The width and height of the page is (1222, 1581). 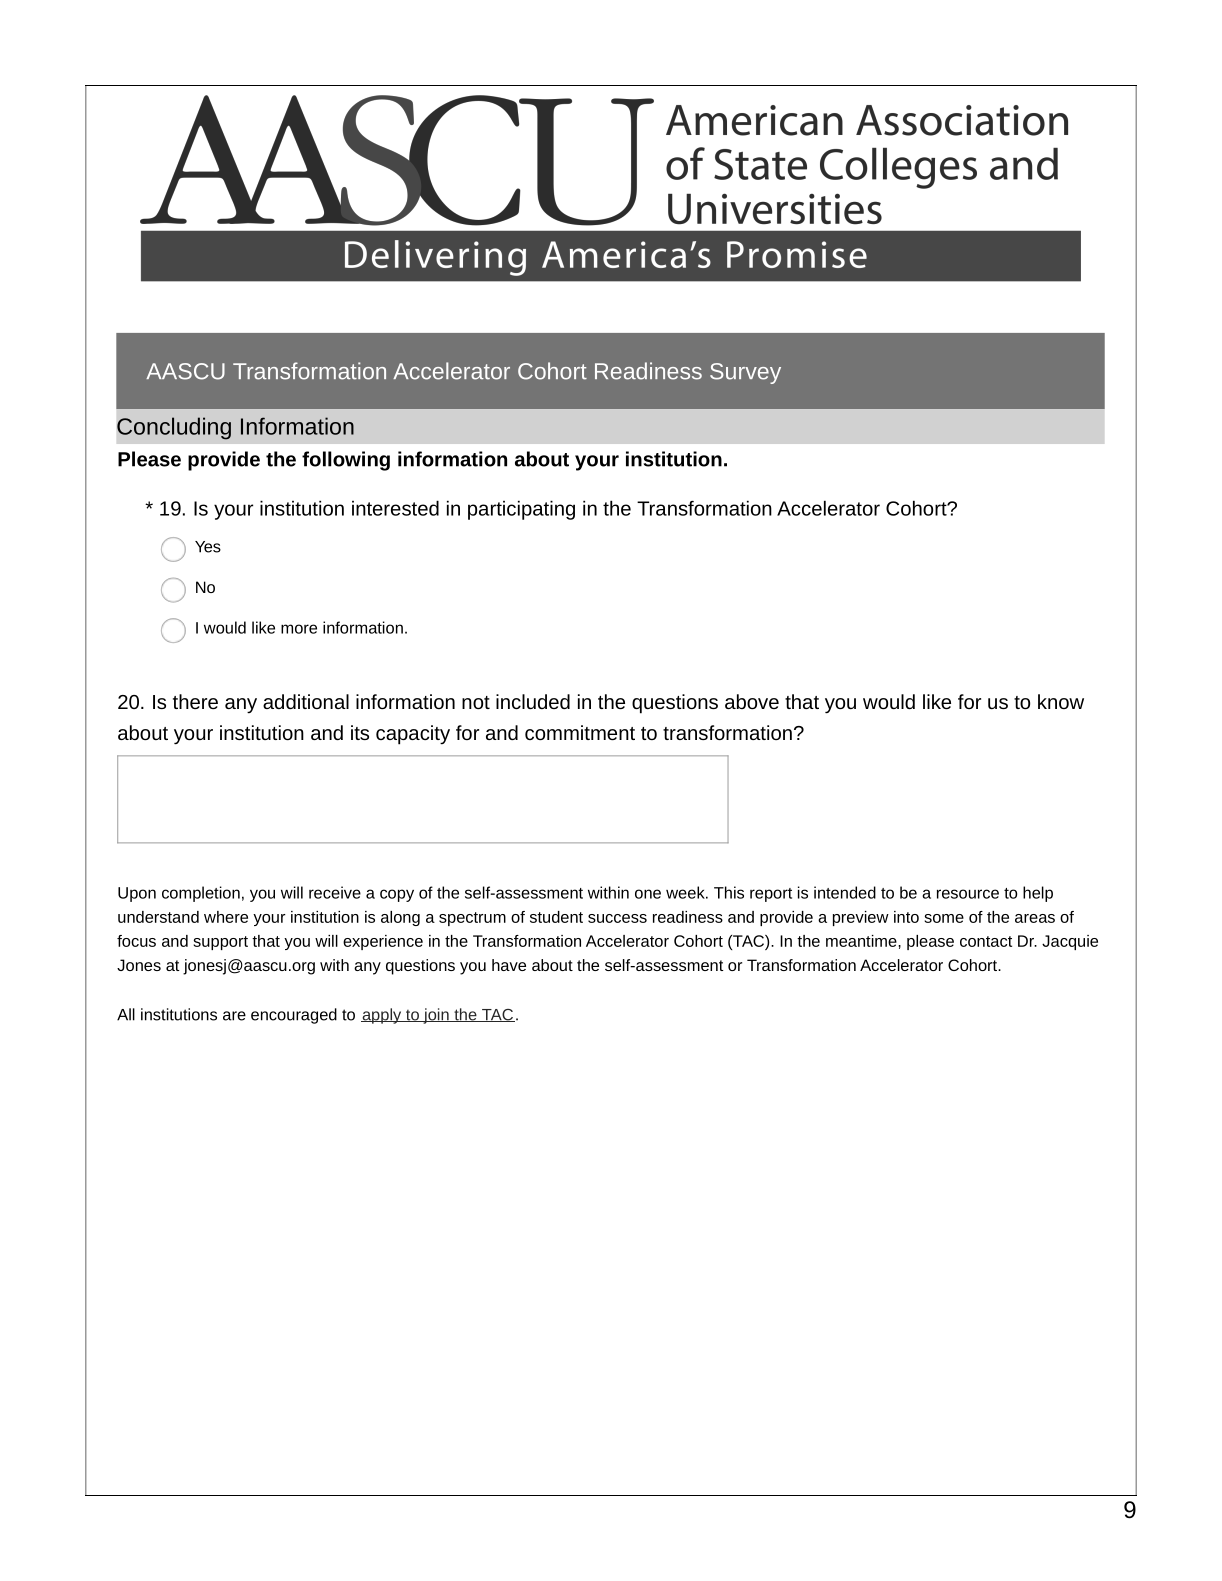 I want to click on participating, so click(x=521, y=510).
